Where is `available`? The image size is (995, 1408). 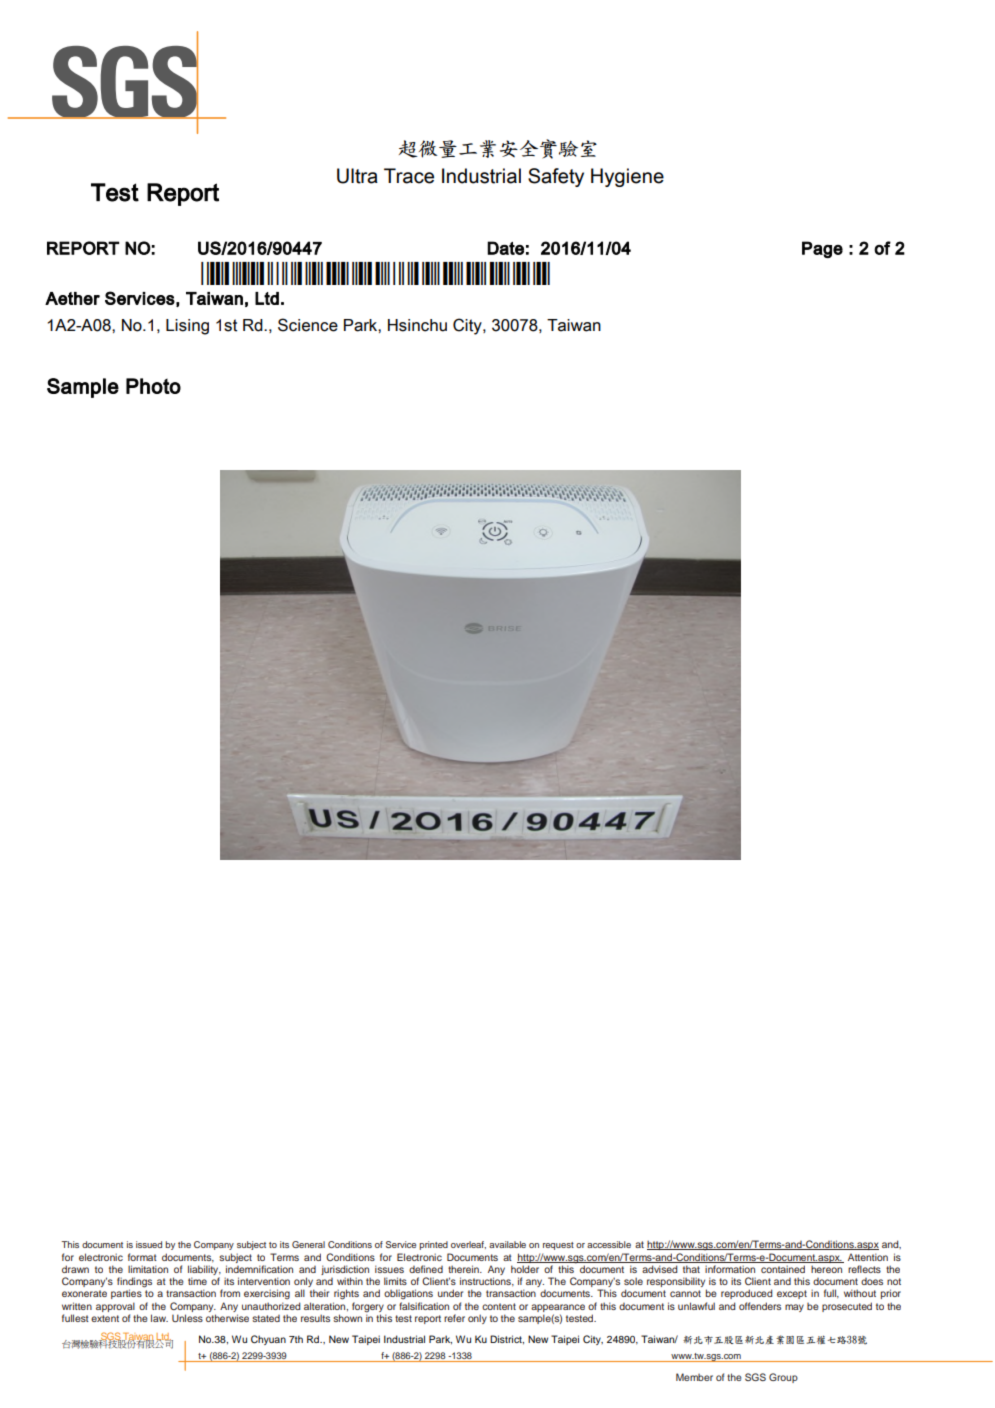 available is located at coordinates (507, 1244).
